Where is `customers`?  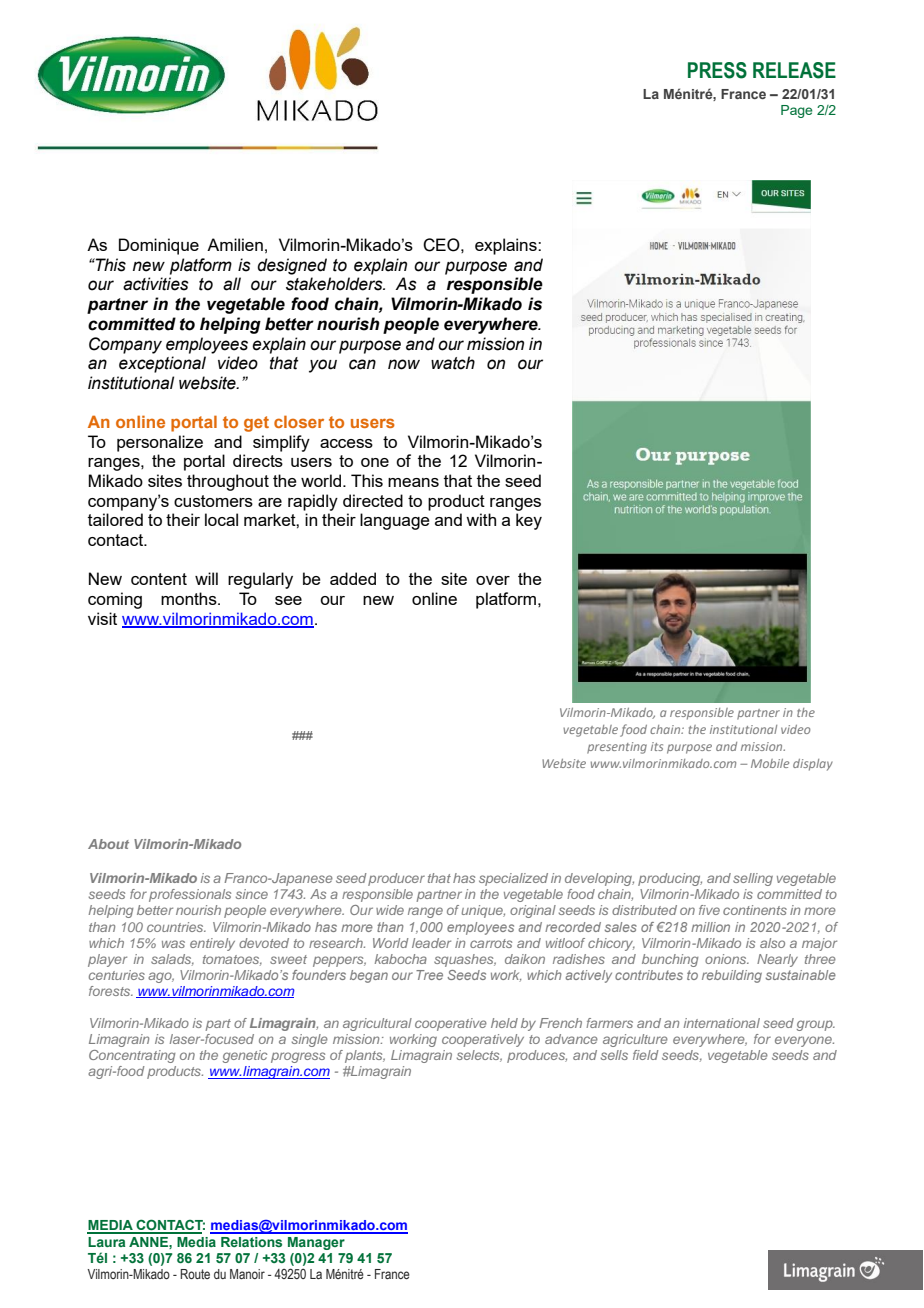
customers is located at coordinates (213, 501).
